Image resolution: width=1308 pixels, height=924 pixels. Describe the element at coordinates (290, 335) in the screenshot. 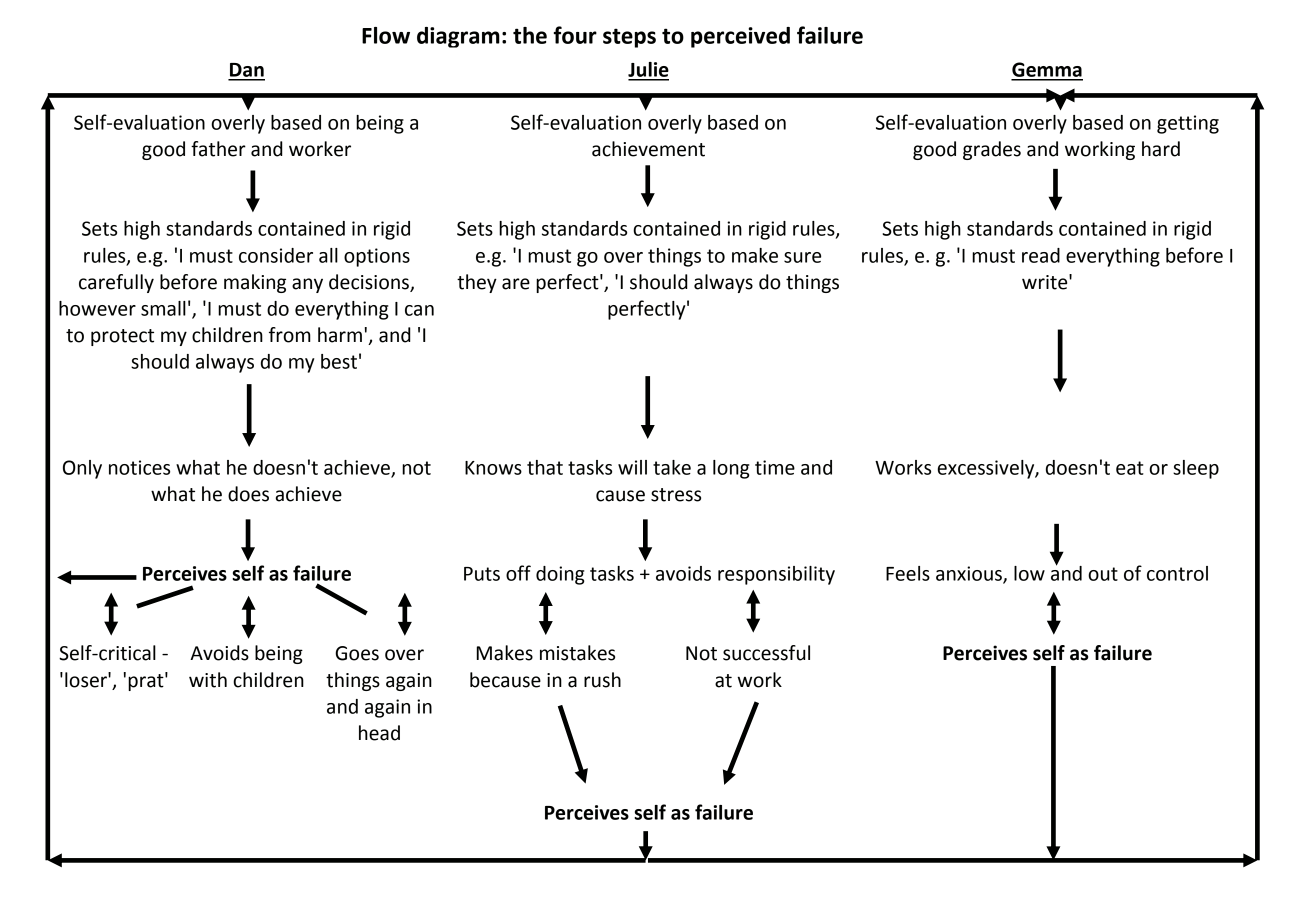

I see `from` at that location.
